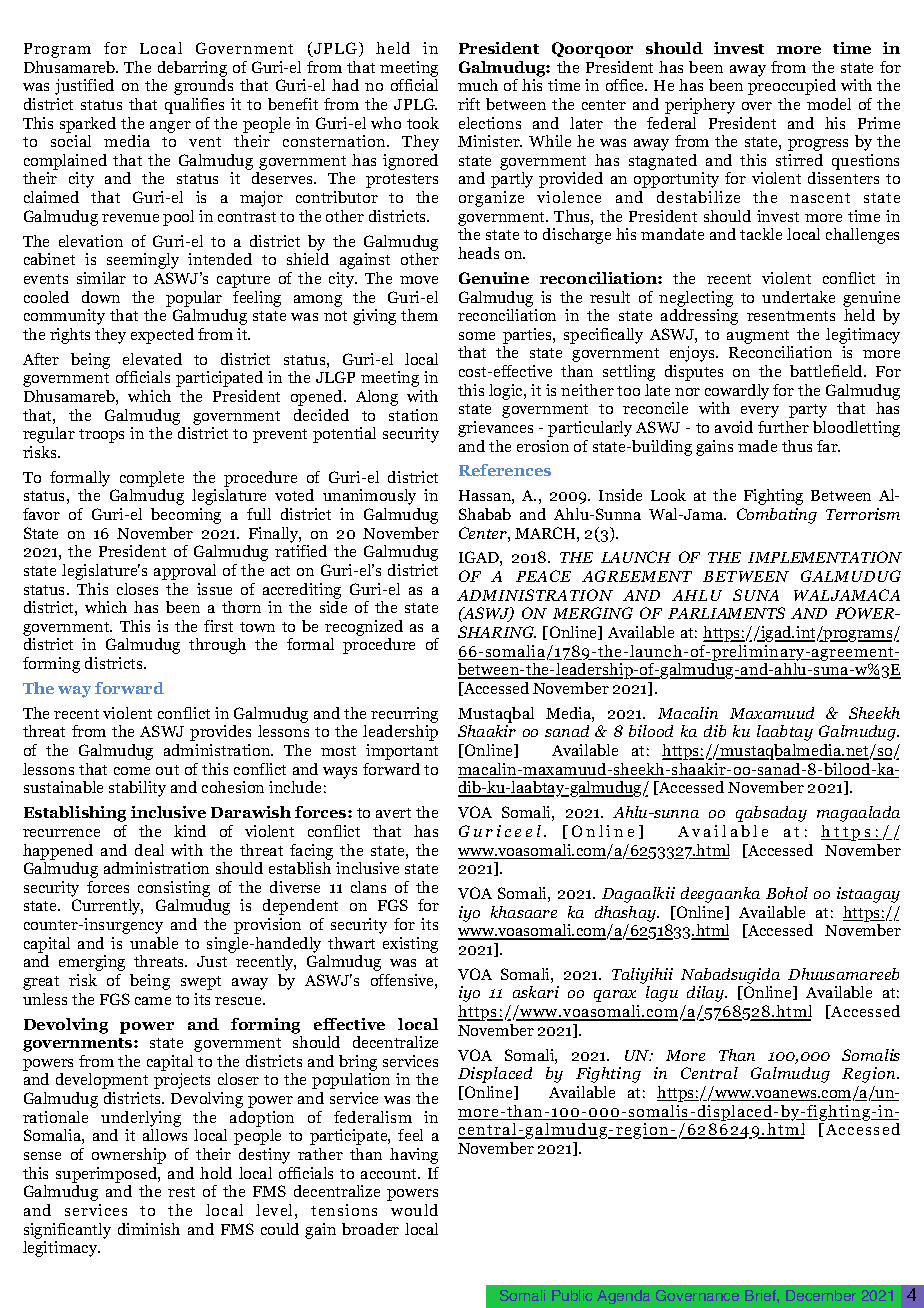 The image size is (924, 1308). What do you see at coordinates (181, 1192) in the page?
I see `rest` at bounding box center [181, 1192].
